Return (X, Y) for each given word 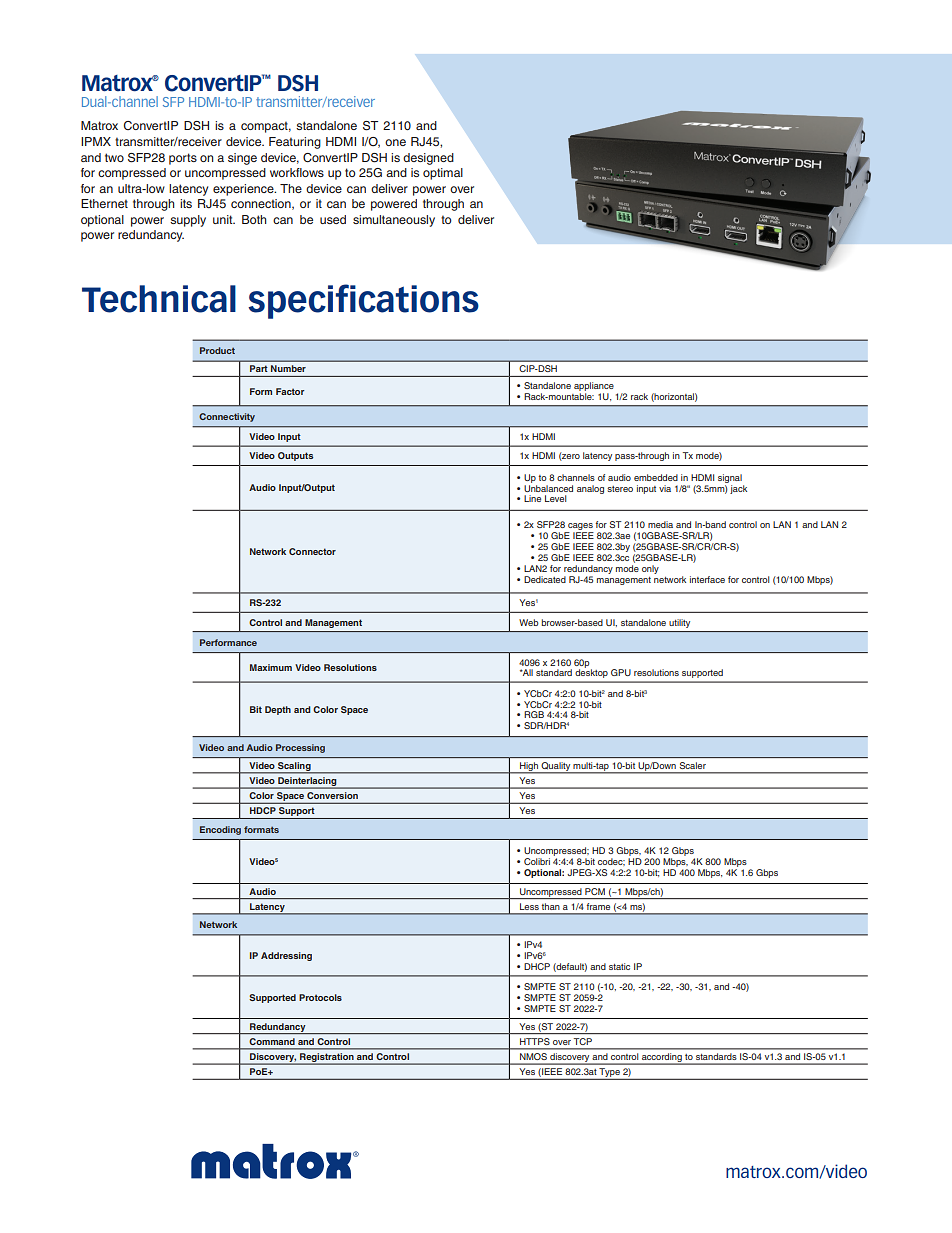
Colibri (537, 861)
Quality (556, 767)
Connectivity (227, 417)
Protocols (320, 997)
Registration (327, 1059)
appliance (594, 388)
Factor (290, 391)
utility (679, 623)
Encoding (220, 830)
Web (529, 622)
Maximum (271, 667)
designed (428, 159)
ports (183, 159)
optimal (443, 174)
